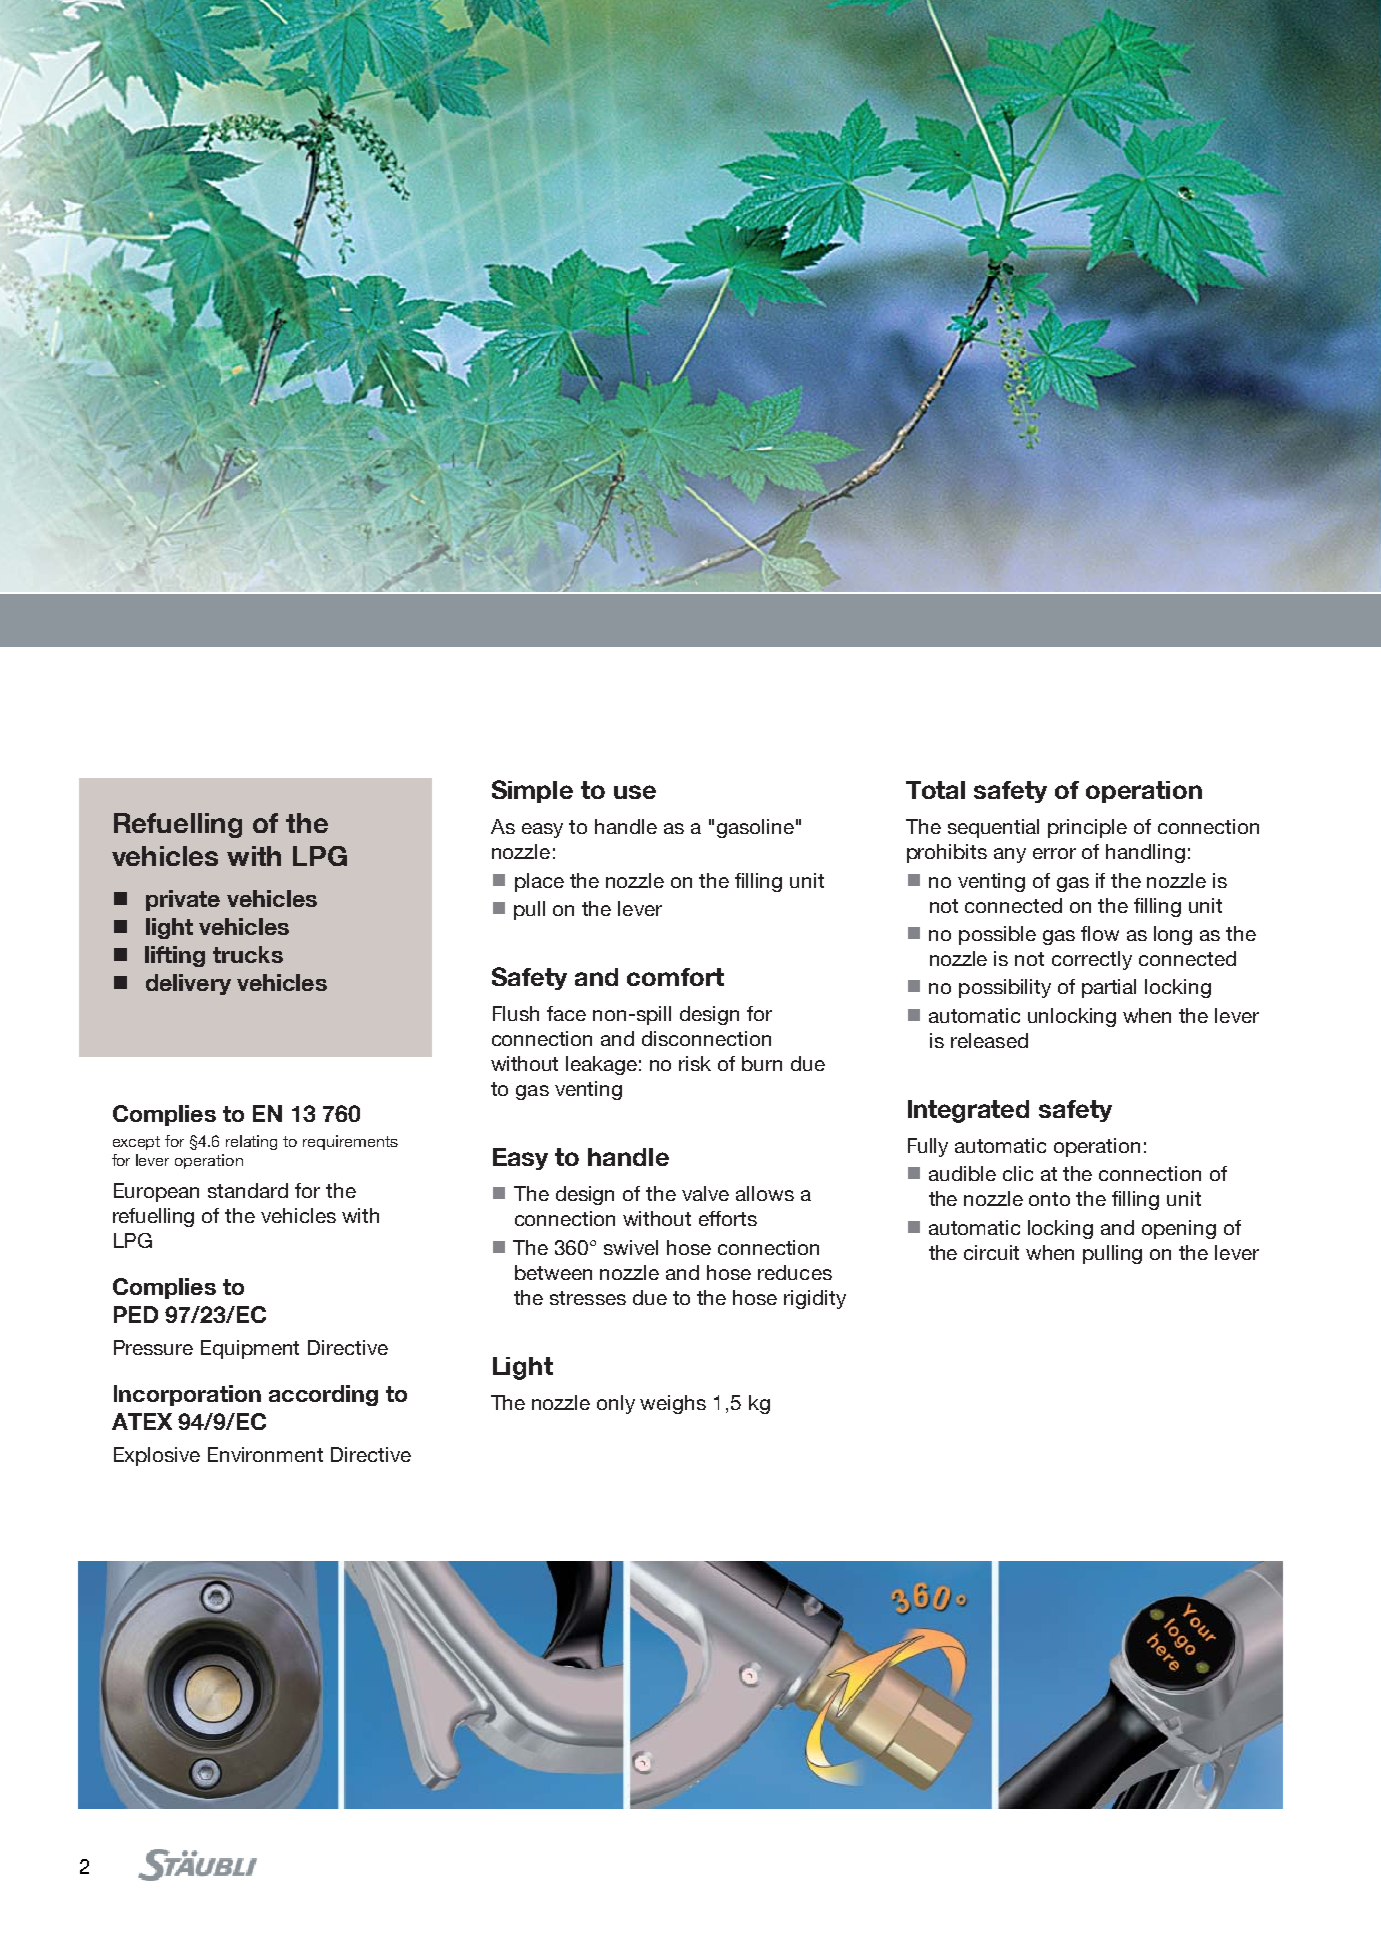  I want to click on relating, so click(251, 1142).
